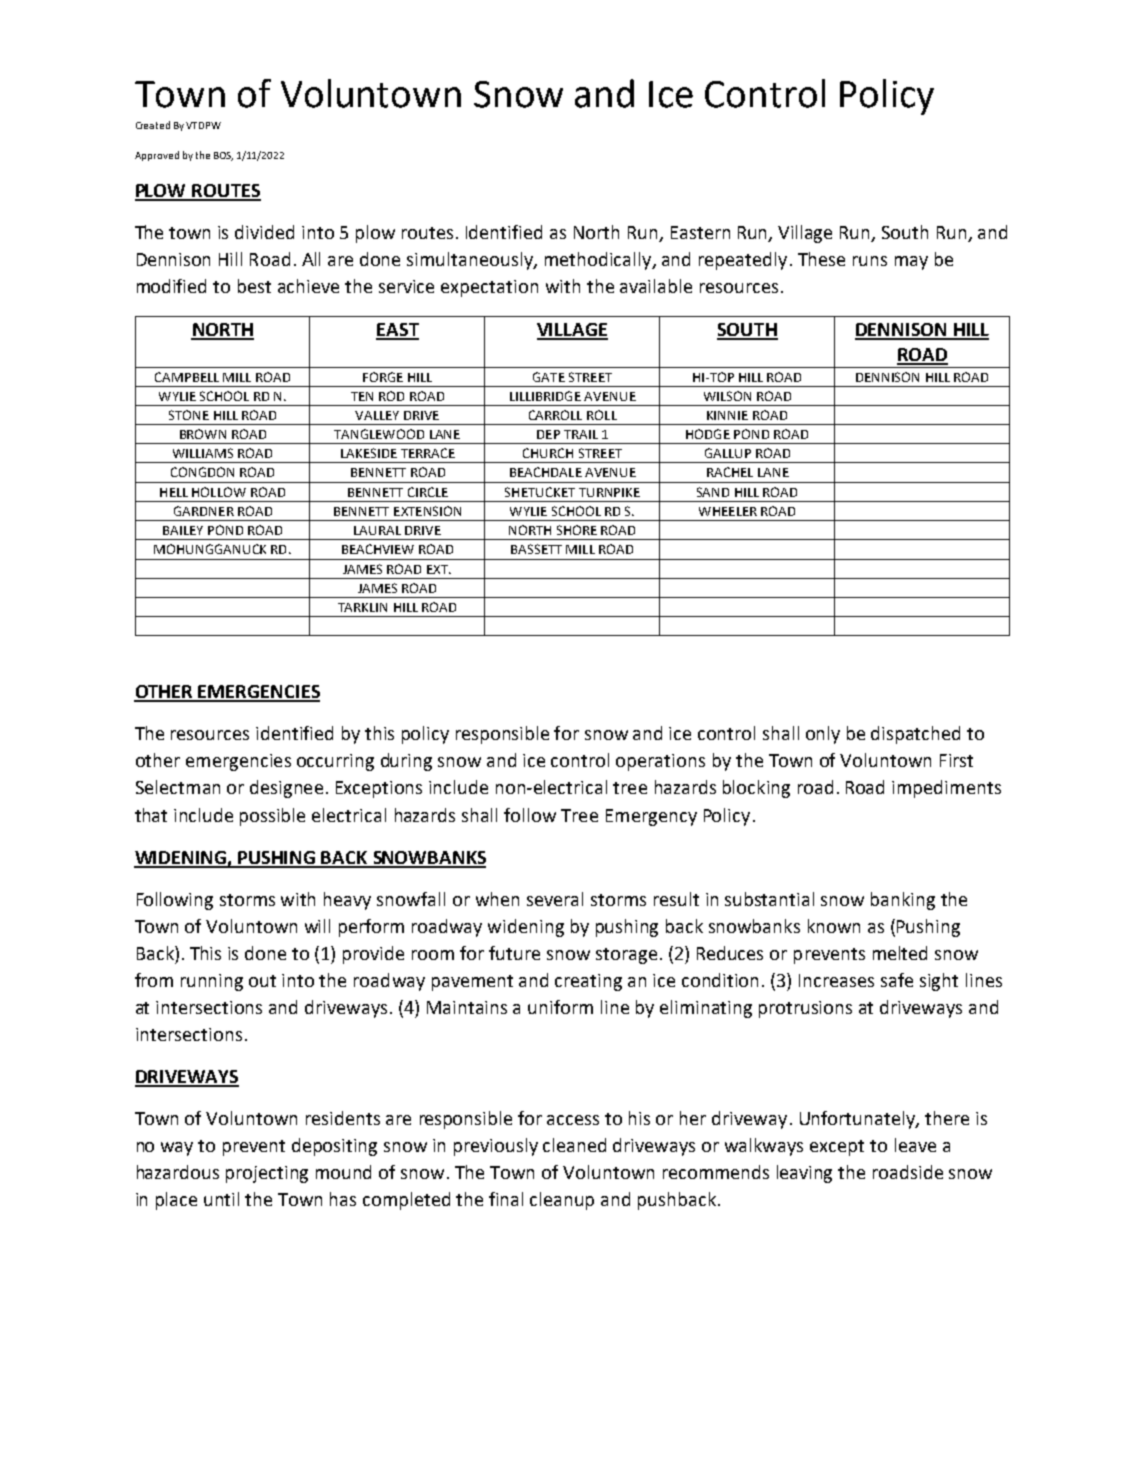 The height and width of the page is (1481, 1144). Describe the element at coordinates (272, 817) in the page. I see `possible` at that location.
